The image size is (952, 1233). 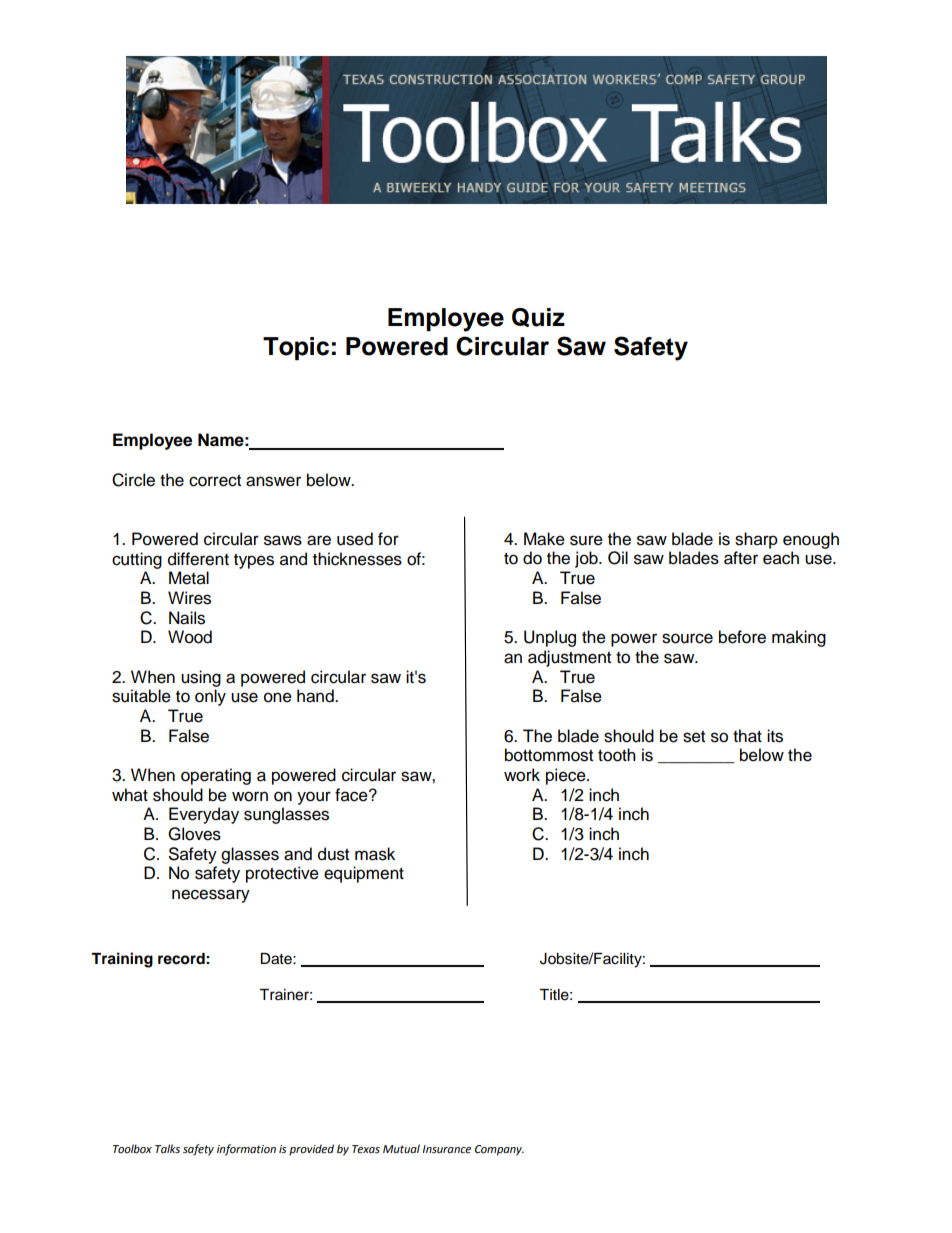 What do you see at coordinates (211, 896) in the screenshot?
I see `necessary` at bounding box center [211, 896].
